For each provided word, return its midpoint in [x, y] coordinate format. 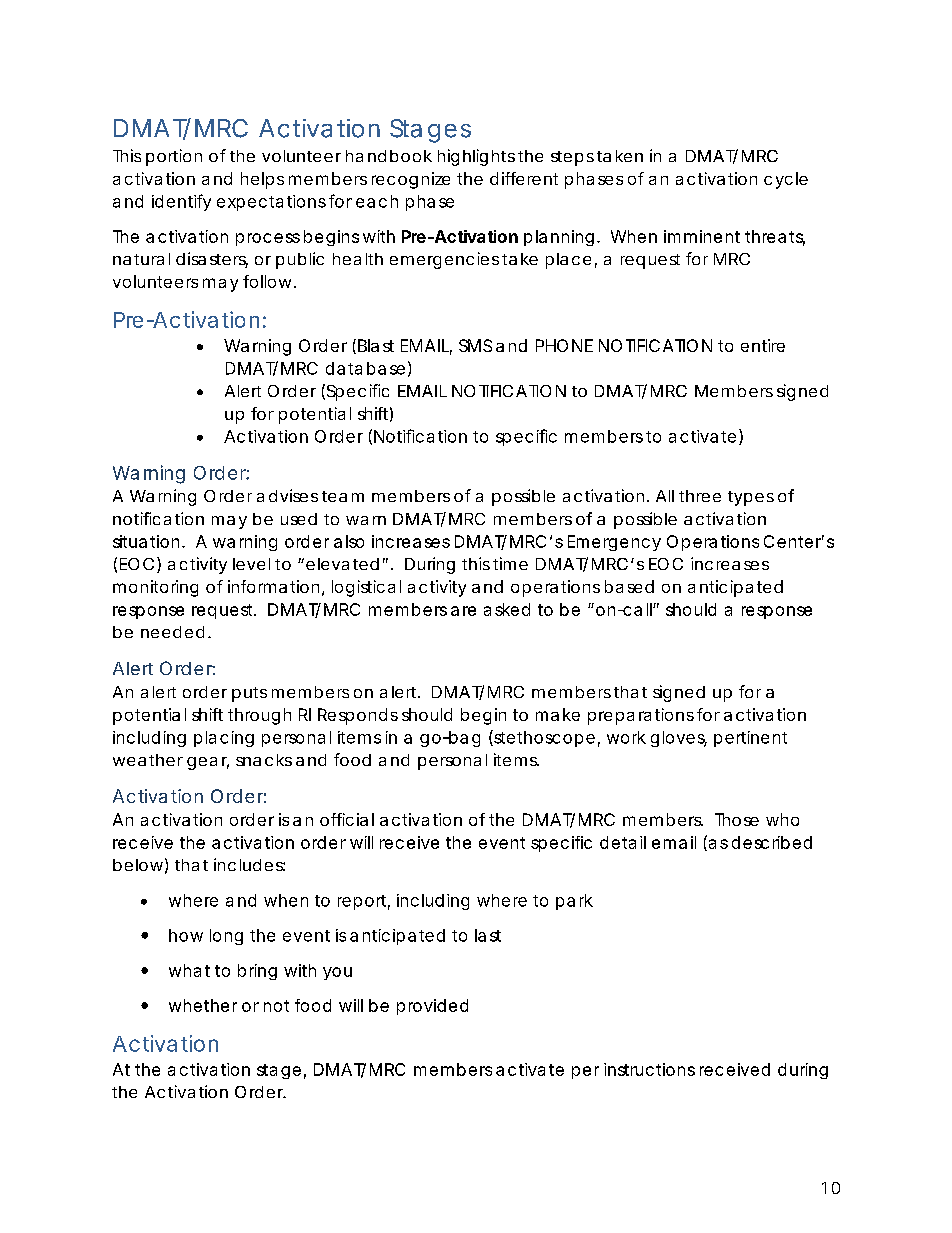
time [510, 563]
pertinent [750, 739]
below [138, 865]
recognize [411, 180]
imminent [702, 236]
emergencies [444, 260]
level [251, 564]
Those [737, 819]
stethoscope [543, 738]
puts [249, 694]
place [568, 261]
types [751, 498]
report [362, 902]
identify [181, 202]
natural [141, 259]
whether [203, 1005]
